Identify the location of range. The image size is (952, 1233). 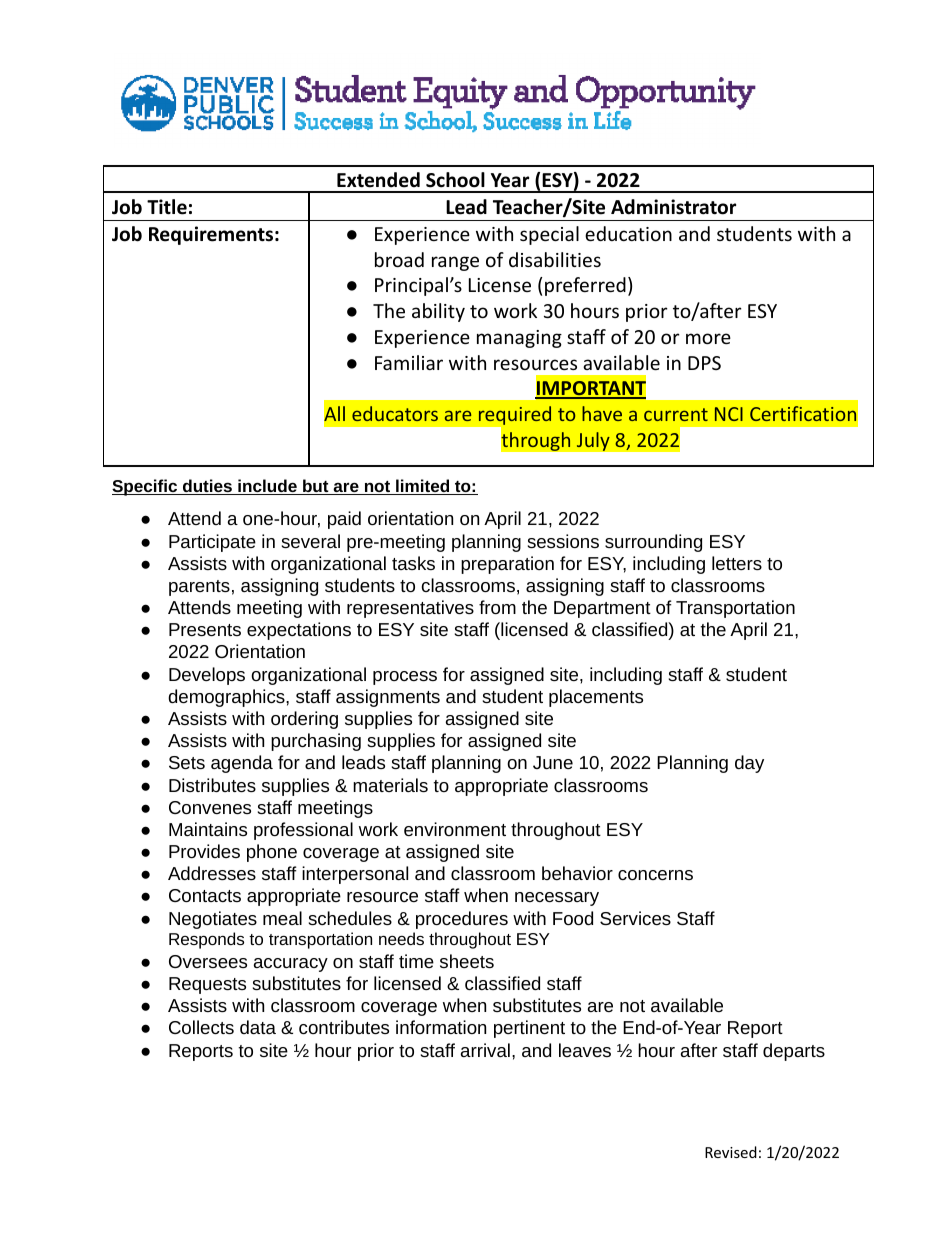
(455, 263).
